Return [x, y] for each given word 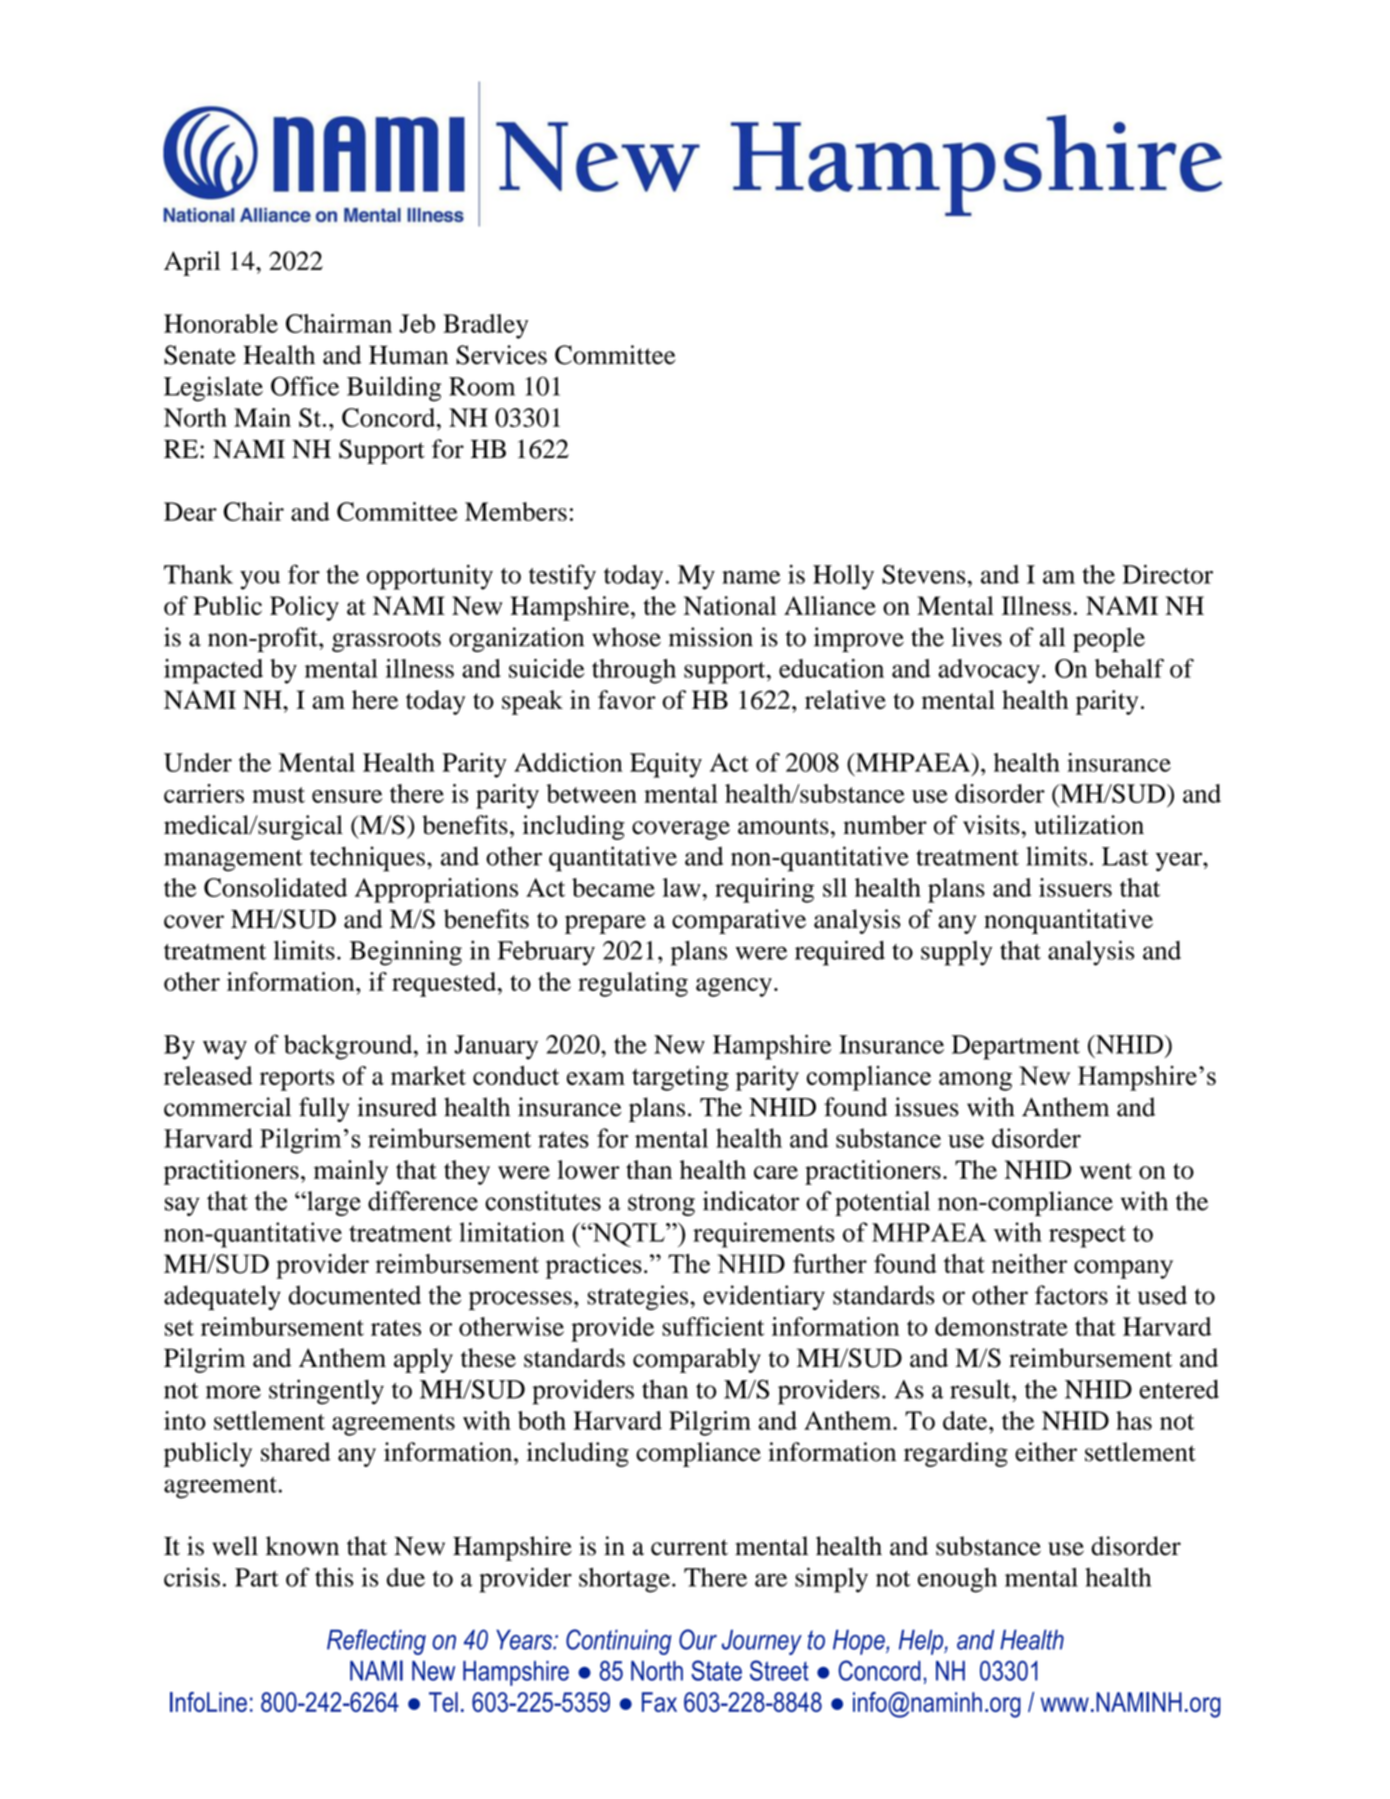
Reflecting [376, 1642]
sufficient [713, 1326]
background [349, 1047]
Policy [304, 608]
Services [501, 355]
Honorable [221, 323]
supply [956, 953]
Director [1167, 574]
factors [1071, 1295]
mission [711, 637]
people [1109, 639]
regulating [633, 984]
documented [355, 1295]
